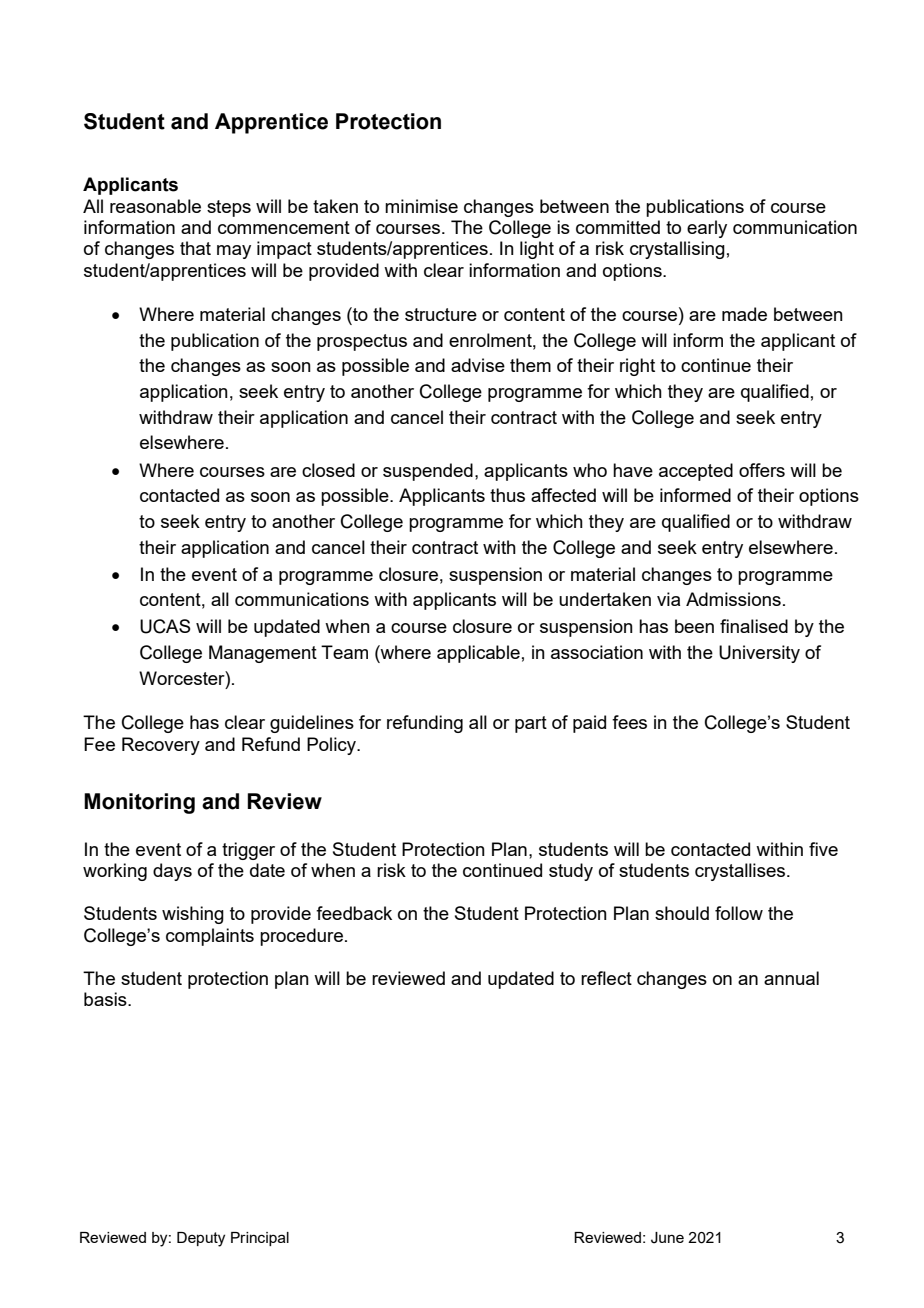  What do you see at coordinates (328, 470) in the screenshot?
I see `closed` at bounding box center [328, 470].
